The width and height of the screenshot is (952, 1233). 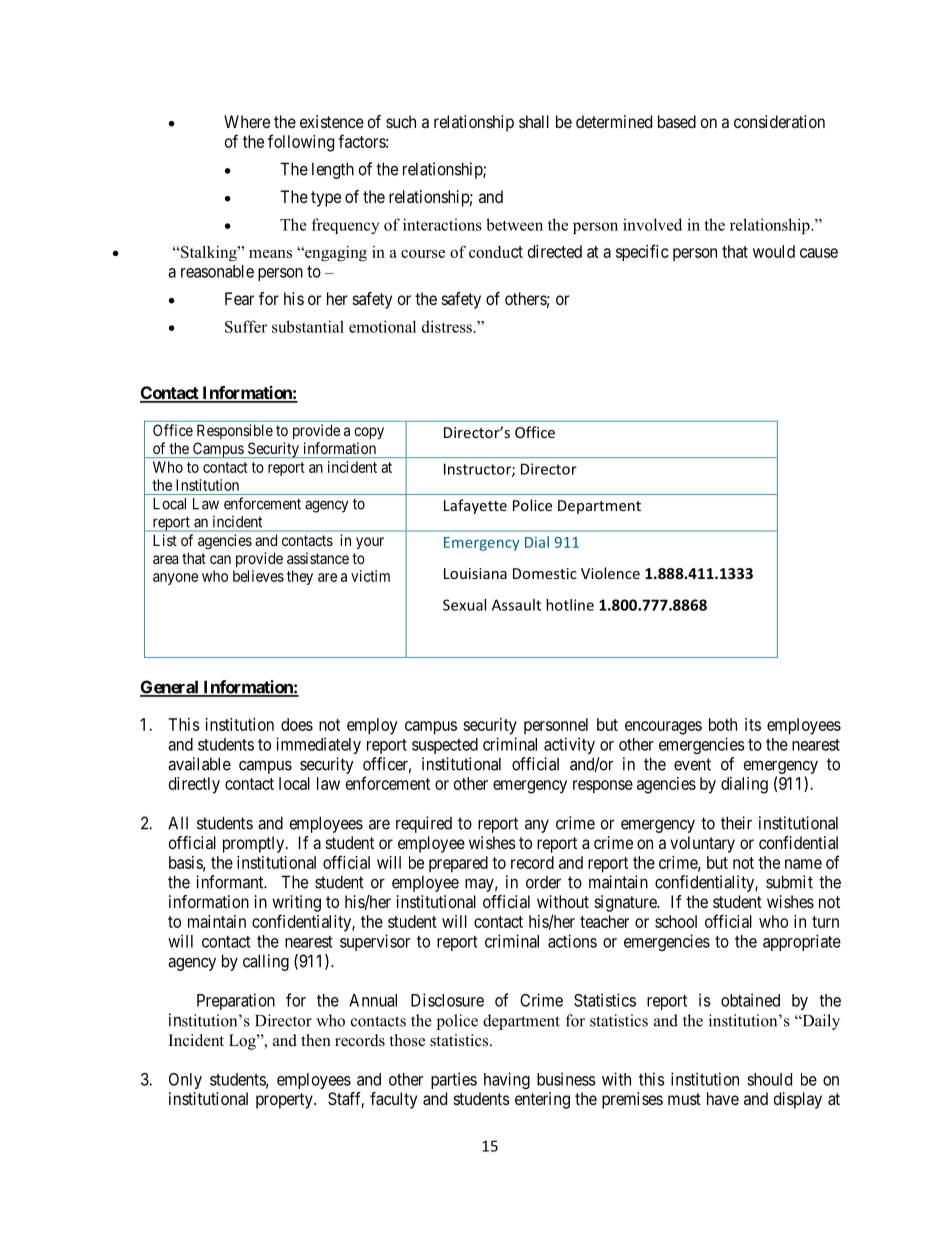 What do you see at coordinates (458, 864) in the screenshot?
I see `prepared` at bounding box center [458, 864].
